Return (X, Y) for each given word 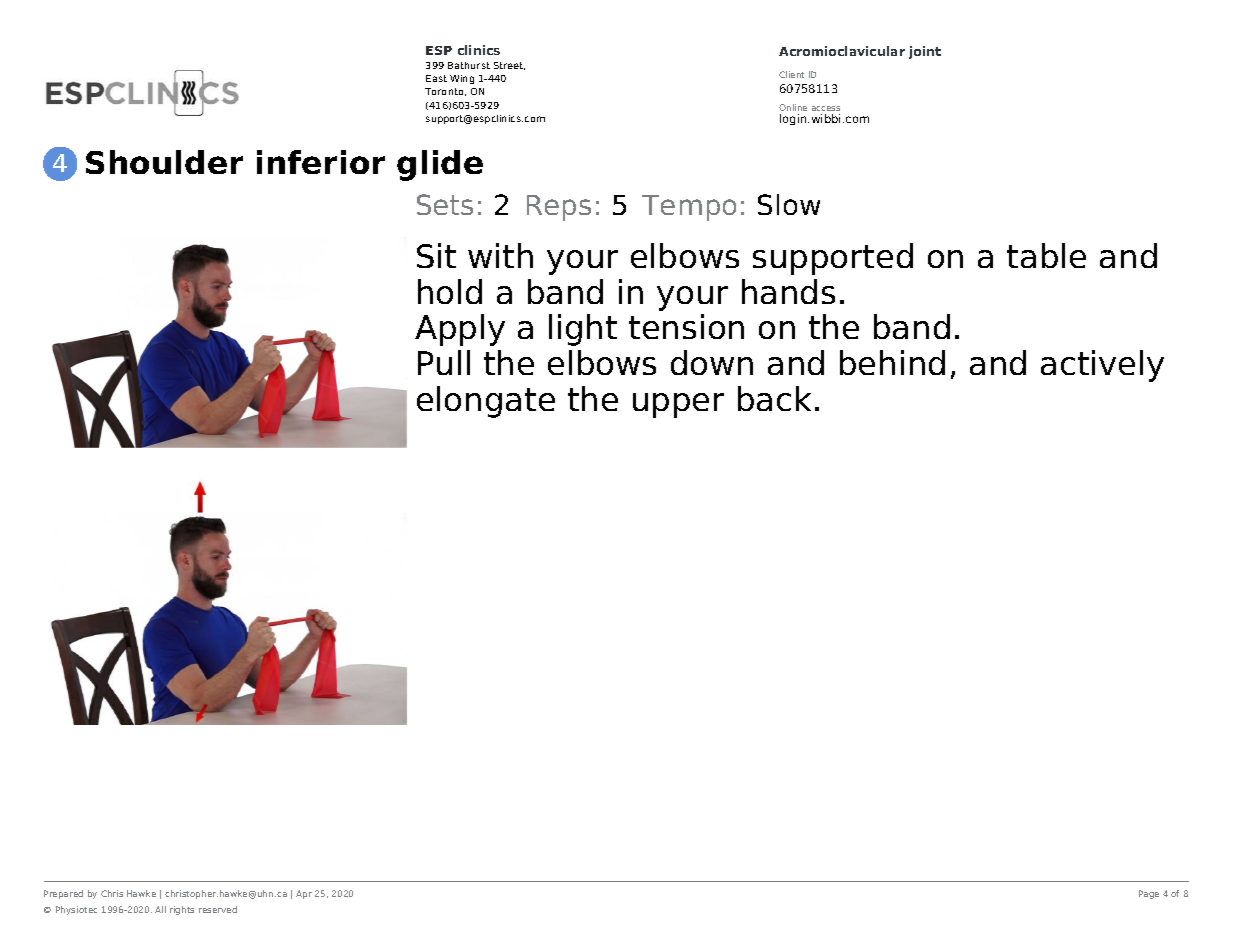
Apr (304, 894)
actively (1102, 366)
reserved (218, 909)
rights (182, 910)
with (500, 255)
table (1046, 255)
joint (925, 52)
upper (678, 405)
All (160, 909)
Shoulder (164, 162)
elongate (486, 402)
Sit (436, 255)
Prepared (63, 894)
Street (509, 66)
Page (1149, 894)
